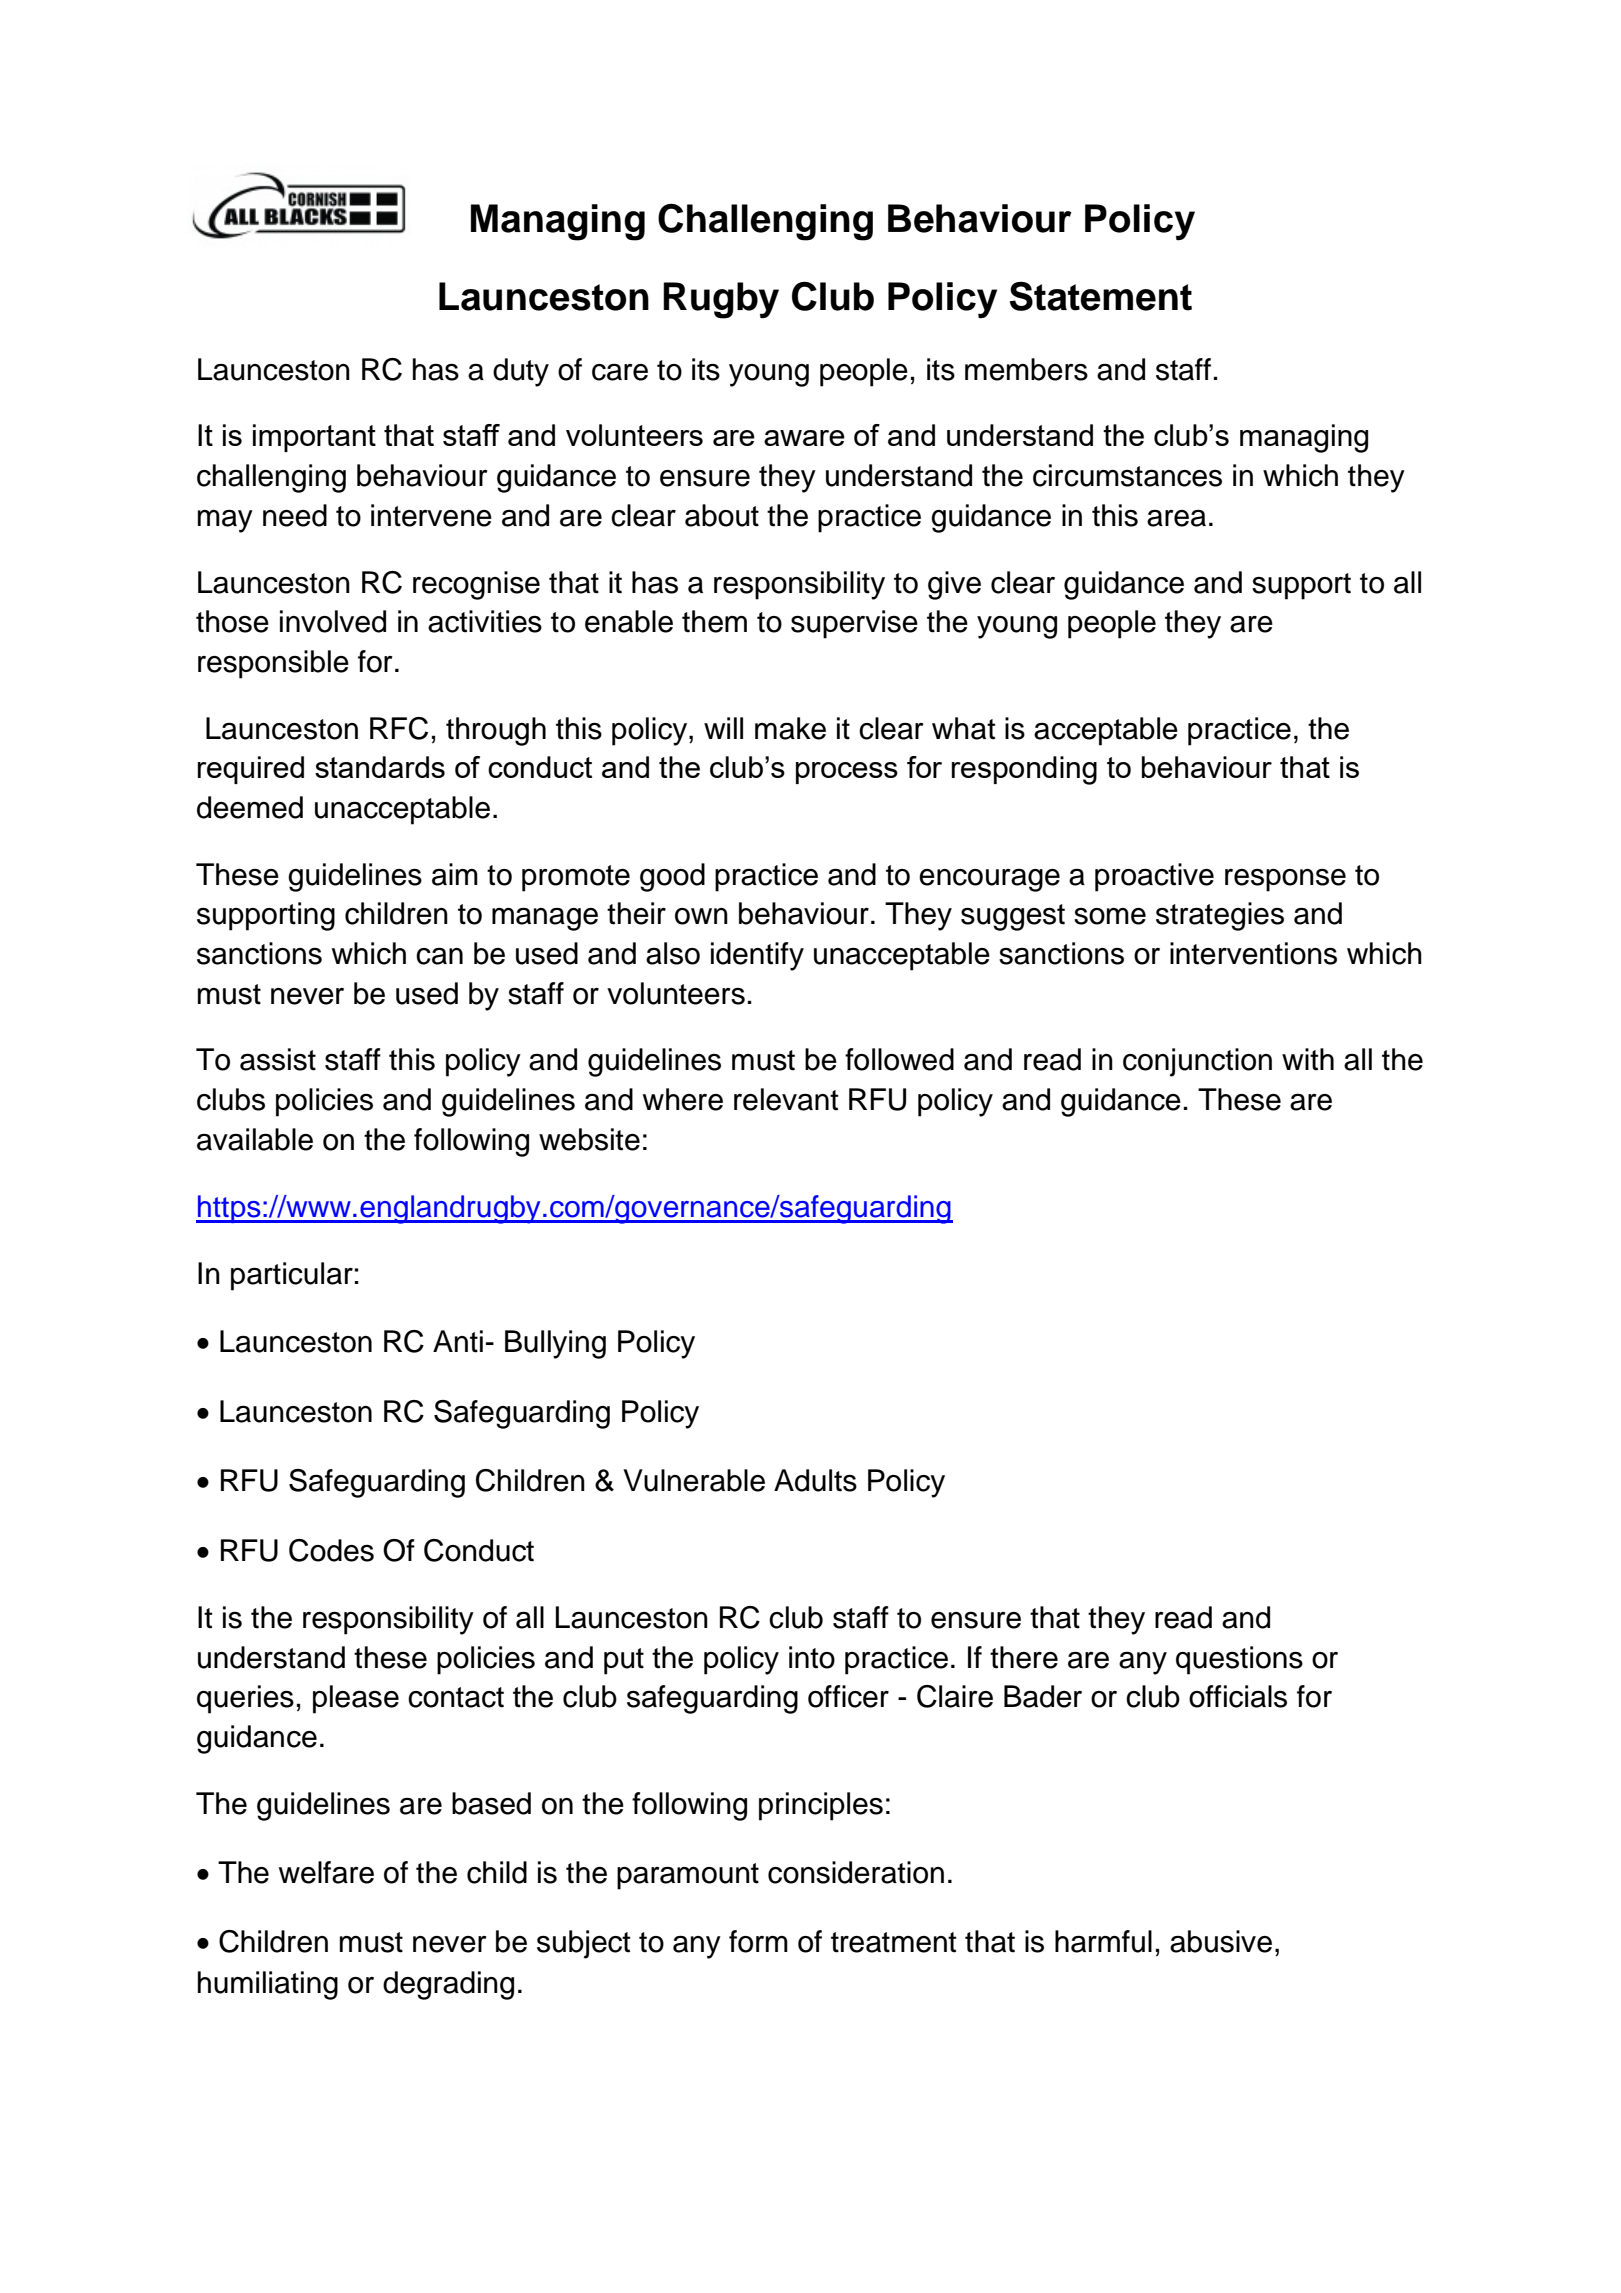  What do you see at coordinates (314, 438) in the document?
I see `important` at bounding box center [314, 438].
